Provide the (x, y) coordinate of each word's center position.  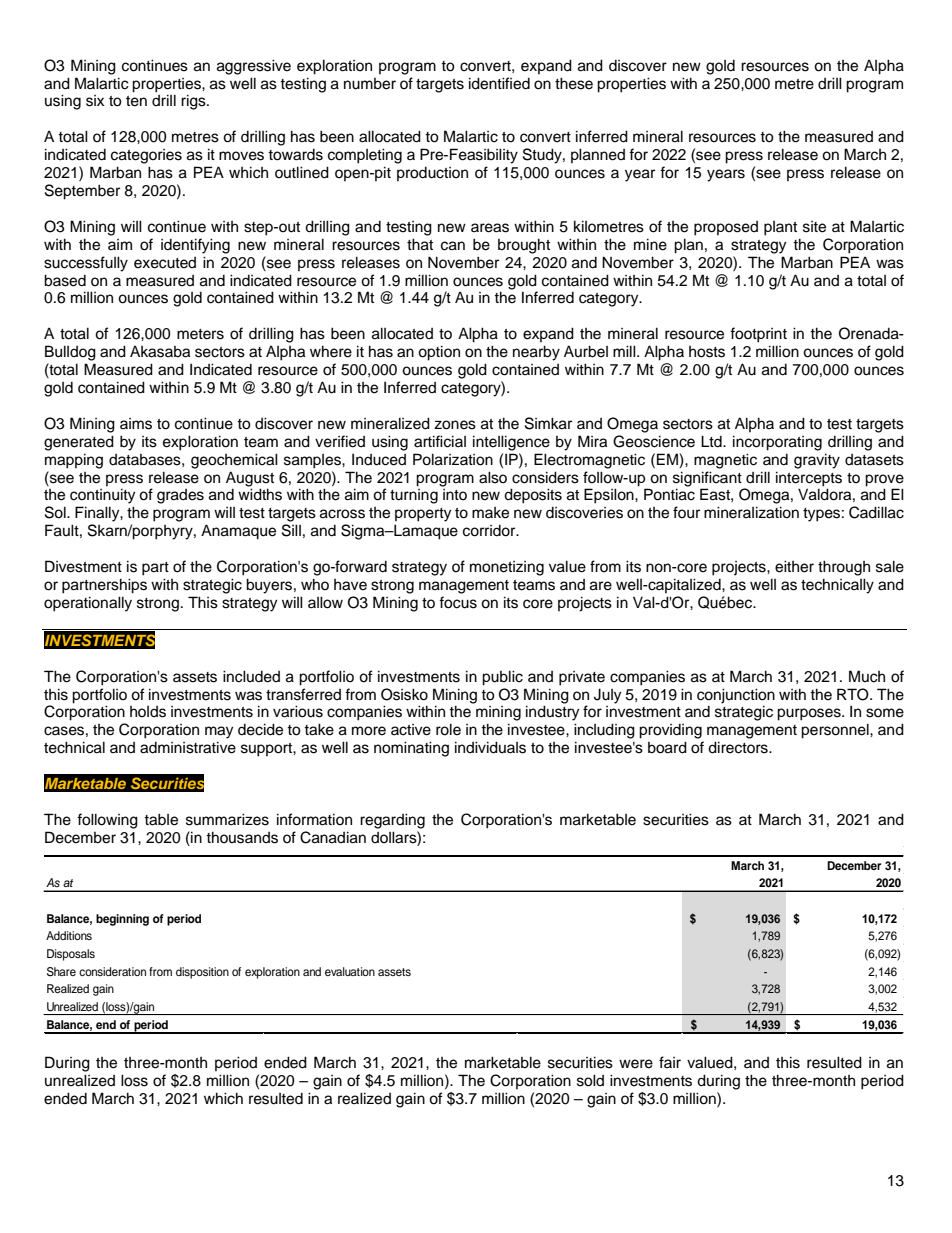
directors (739, 747)
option (439, 353)
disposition (202, 973)
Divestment (83, 566)
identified (499, 83)
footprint (758, 335)
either (794, 566)
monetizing (507, 568)
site (814, 227)
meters (200, 334)
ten (136, 101)
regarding (392, 821)
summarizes (227, 819)
